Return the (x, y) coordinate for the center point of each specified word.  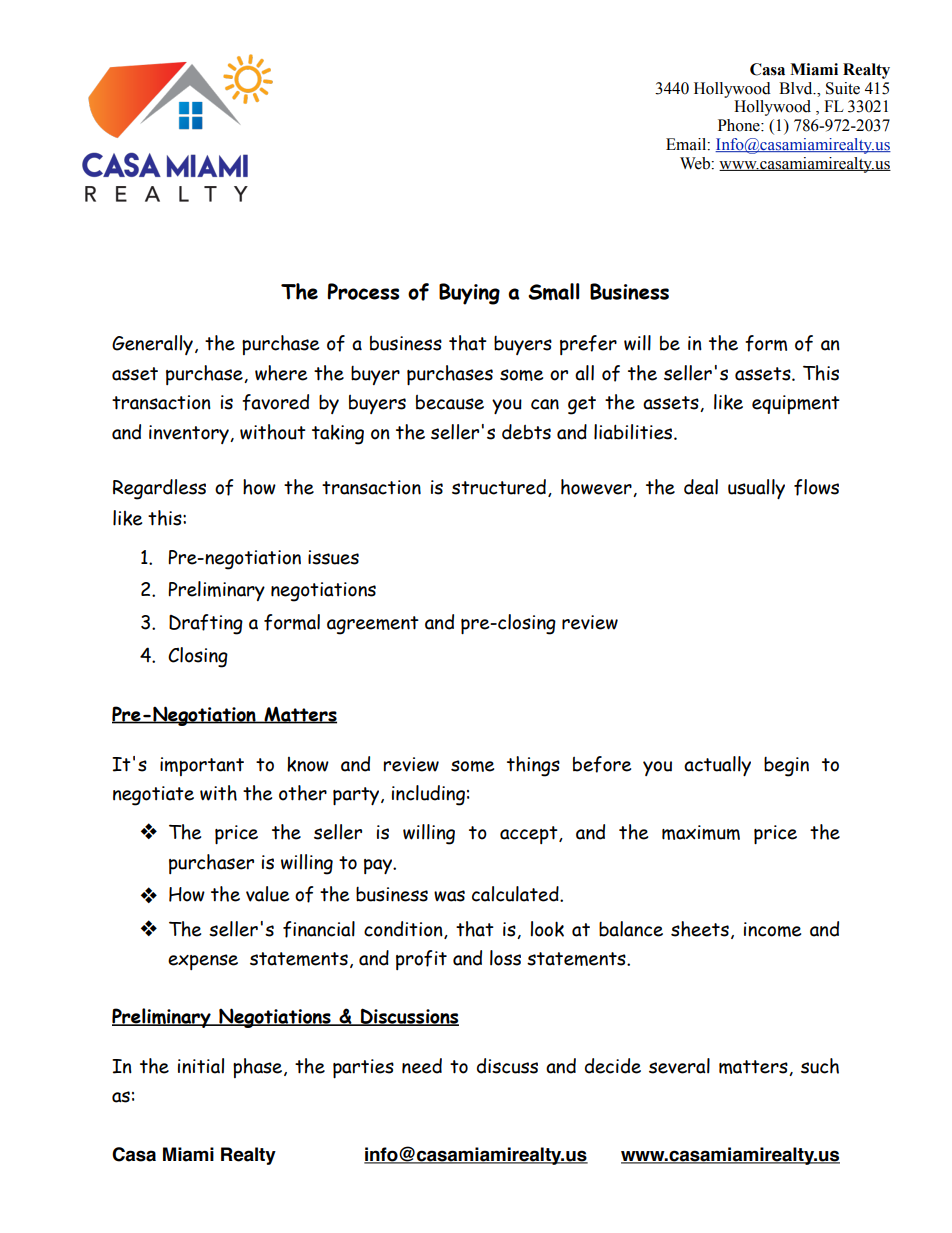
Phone (740, 125)
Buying (469, 294)
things (533, 766)
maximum (701, 832)
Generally (152, 345)
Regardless (159, 489)
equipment (796, 404)
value (267, 894)
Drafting (206, 624)
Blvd (797, 88)
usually (756, 489)
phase (259, 1068)
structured (499, 487)
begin (786, 767)
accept (530, 835)
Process (364, 291)
